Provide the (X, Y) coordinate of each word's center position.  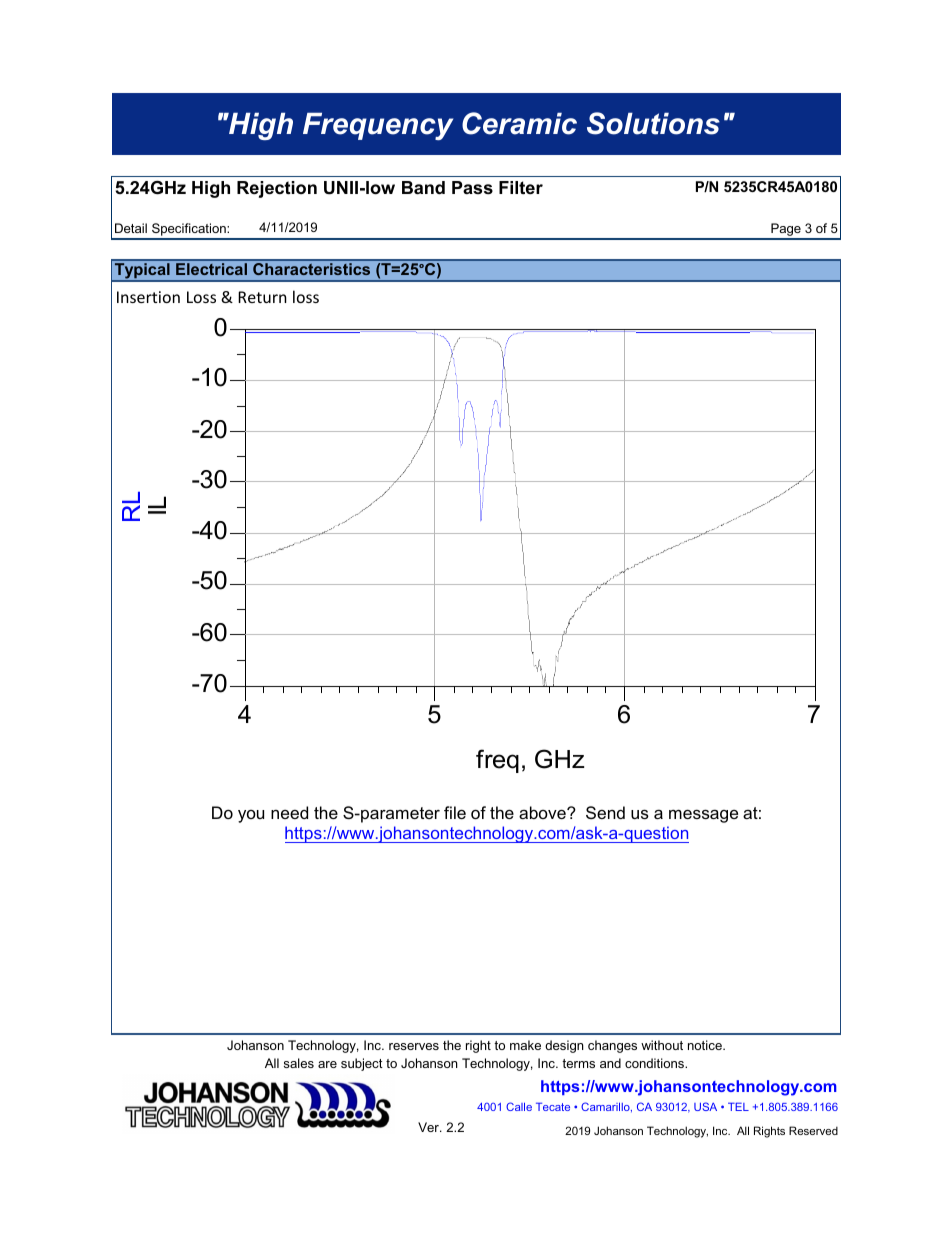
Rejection (277, 189)
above (543, 812)
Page (786, 231)
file (455, 812)
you (251, 816)
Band (423, 187)
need (289, 812)
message (703, 816)
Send (605, 812)
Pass (472, 188)
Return (262, 297)
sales (299, 1063)
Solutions (653, 123)
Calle (519, 1106)
